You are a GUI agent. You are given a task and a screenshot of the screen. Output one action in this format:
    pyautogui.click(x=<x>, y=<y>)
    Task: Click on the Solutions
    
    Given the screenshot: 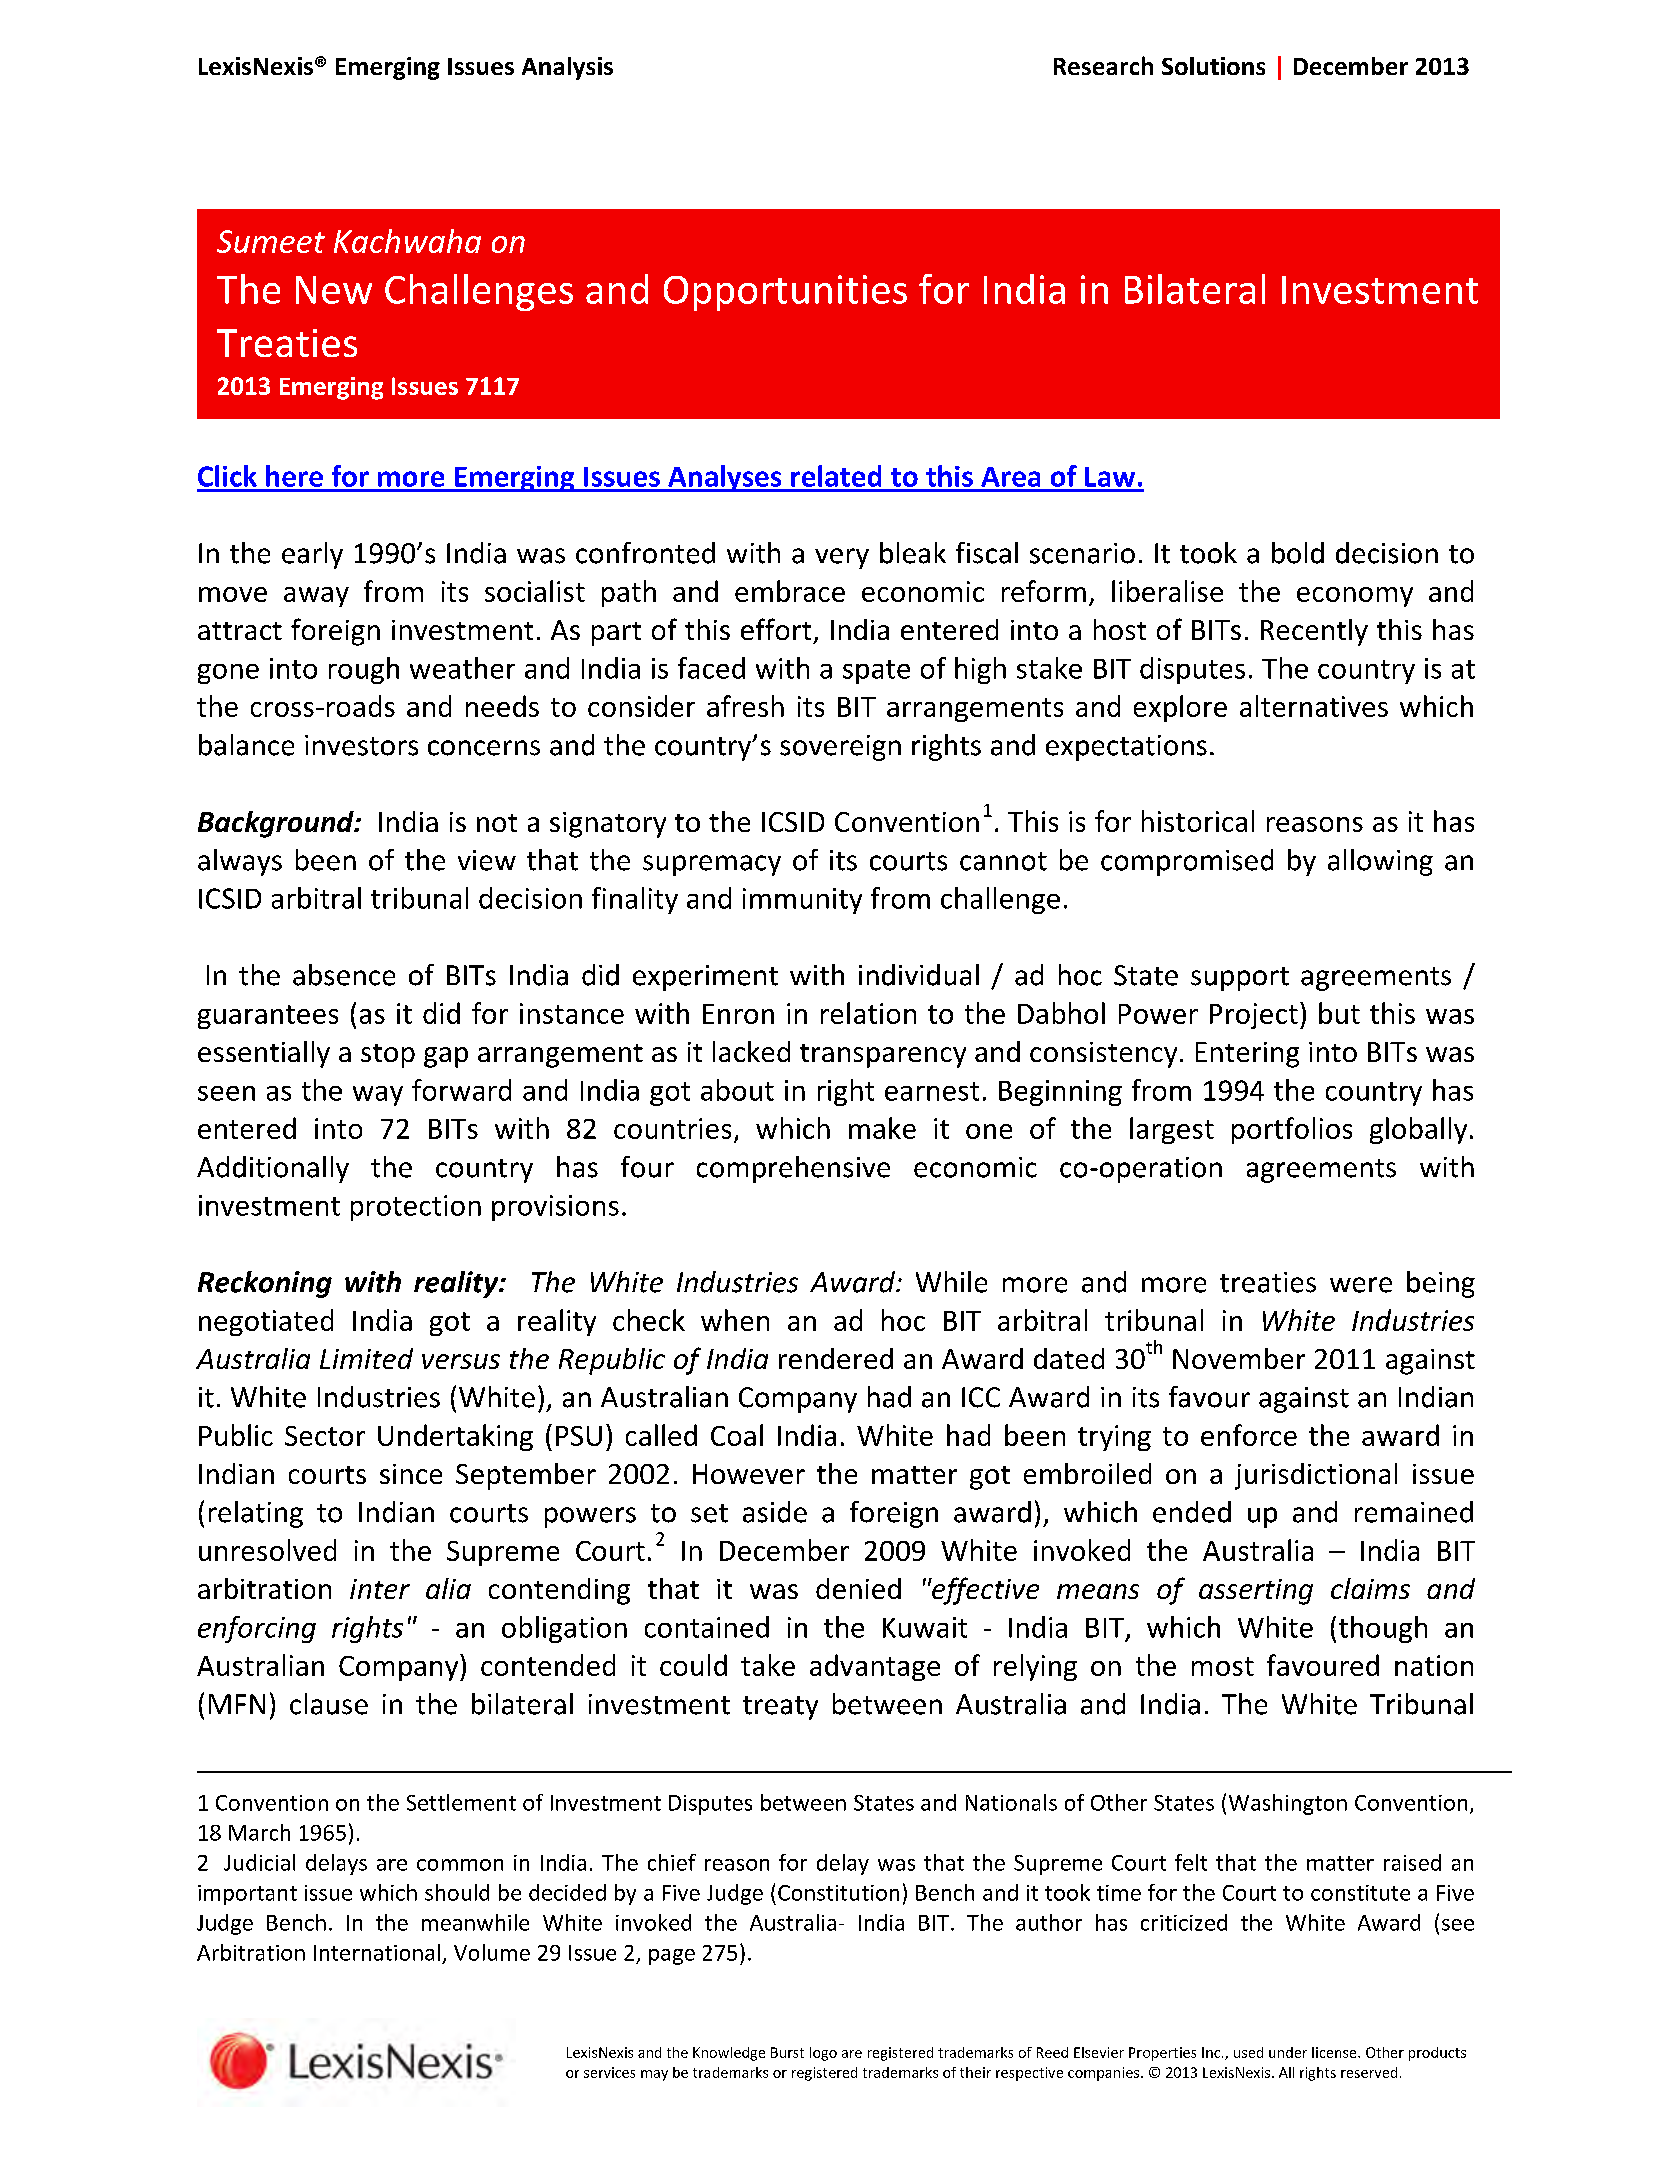 What is the action you would take?
    pyautogui.click(x=1213, y=66)
